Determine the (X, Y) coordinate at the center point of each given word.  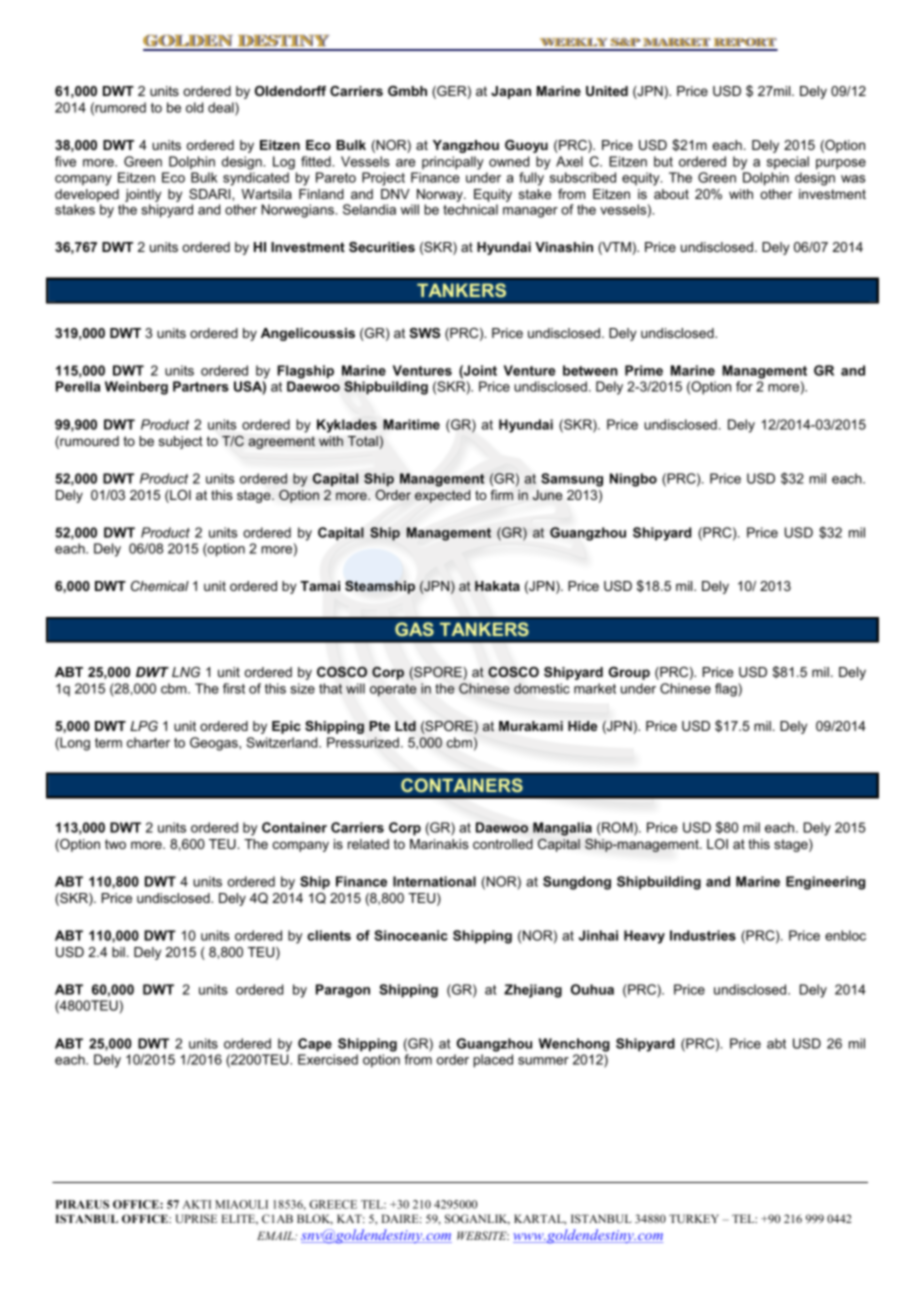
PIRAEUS (82, 1204)
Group (629, 673)
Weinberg (136, 388)
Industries (703, 935)
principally (453, 163)
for (744, 386)
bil (118, 952)
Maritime (411, 424)
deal (222, 108)
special (788, 163)
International (434, 881)
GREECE (333, 1204)
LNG (186, 672)
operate (393, 690)
